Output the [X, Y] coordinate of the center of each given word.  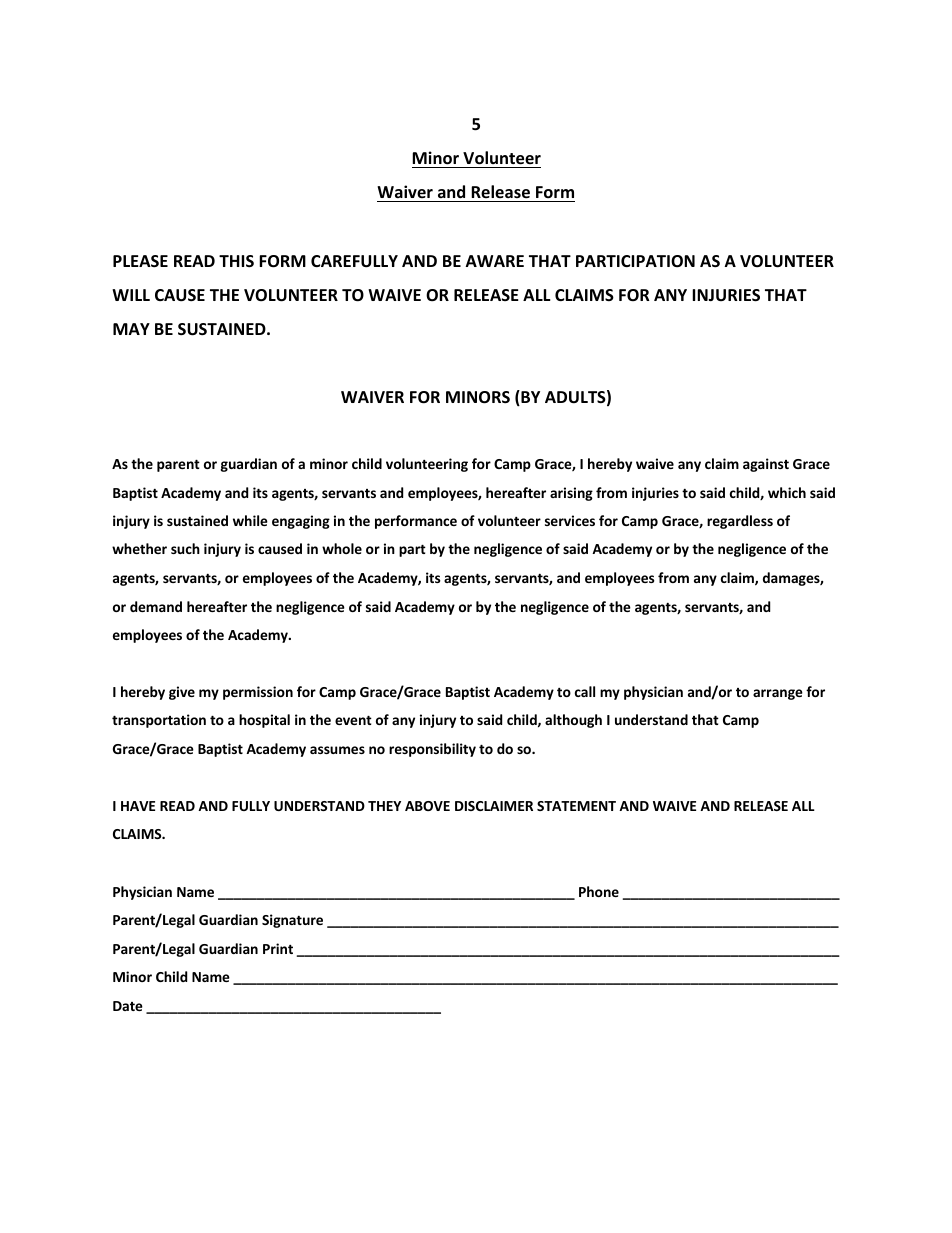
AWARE [495, 261]
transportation [159, 721]
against [766, 465]
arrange [778, 694]
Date [128, 1006]
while [250, 520]
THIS [236, 261]
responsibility [432, 750]
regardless [740, 522]
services [570, 520]
